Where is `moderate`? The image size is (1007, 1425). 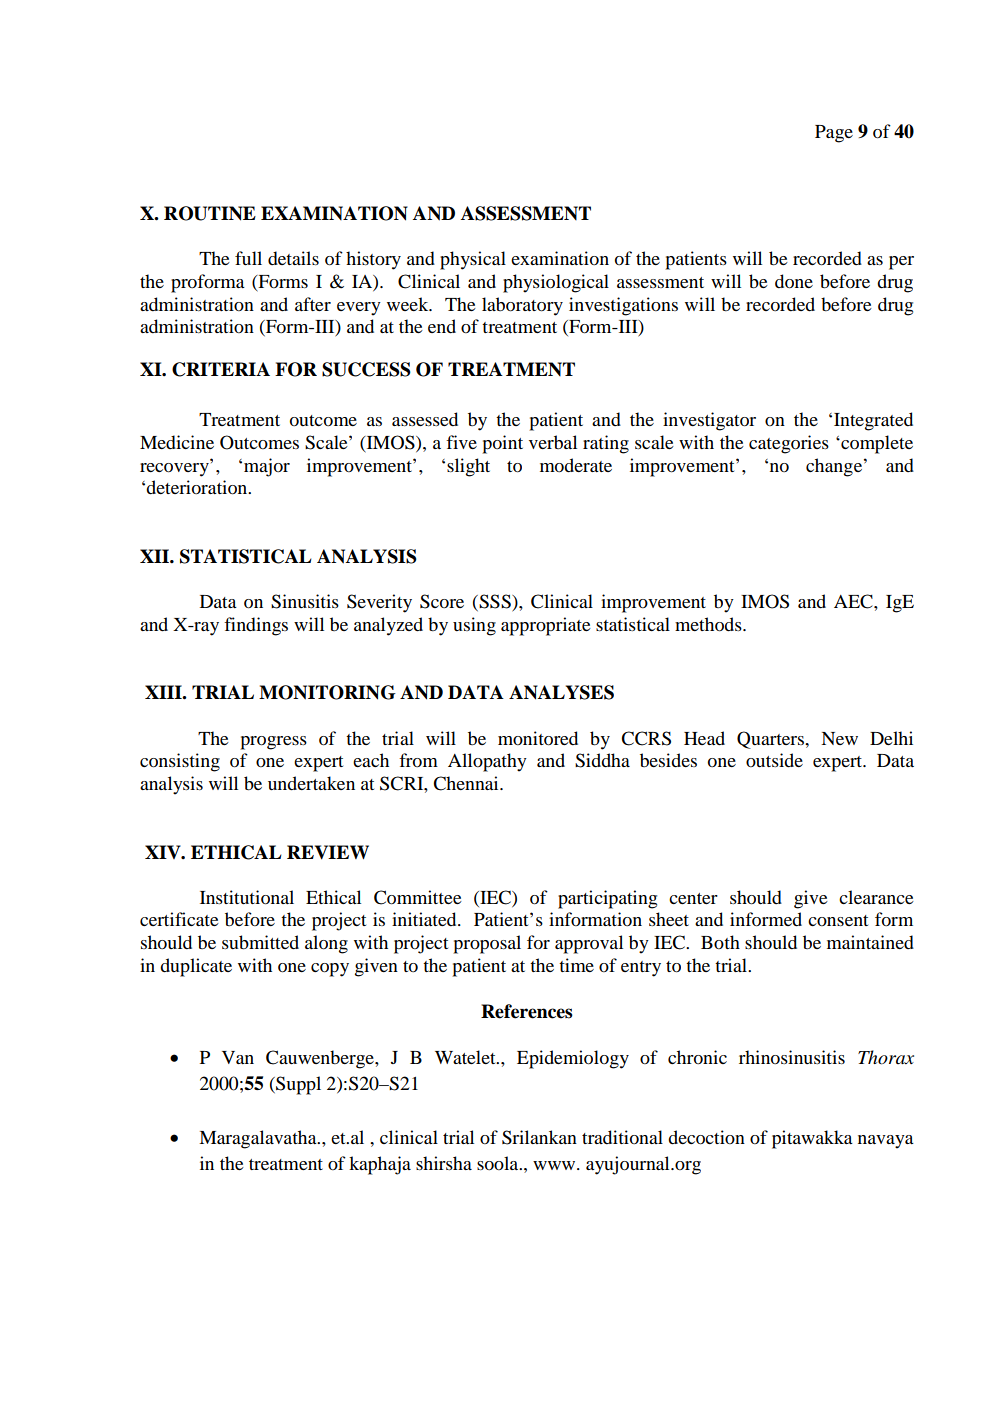
moderate is located at coordinates (576, 465).
